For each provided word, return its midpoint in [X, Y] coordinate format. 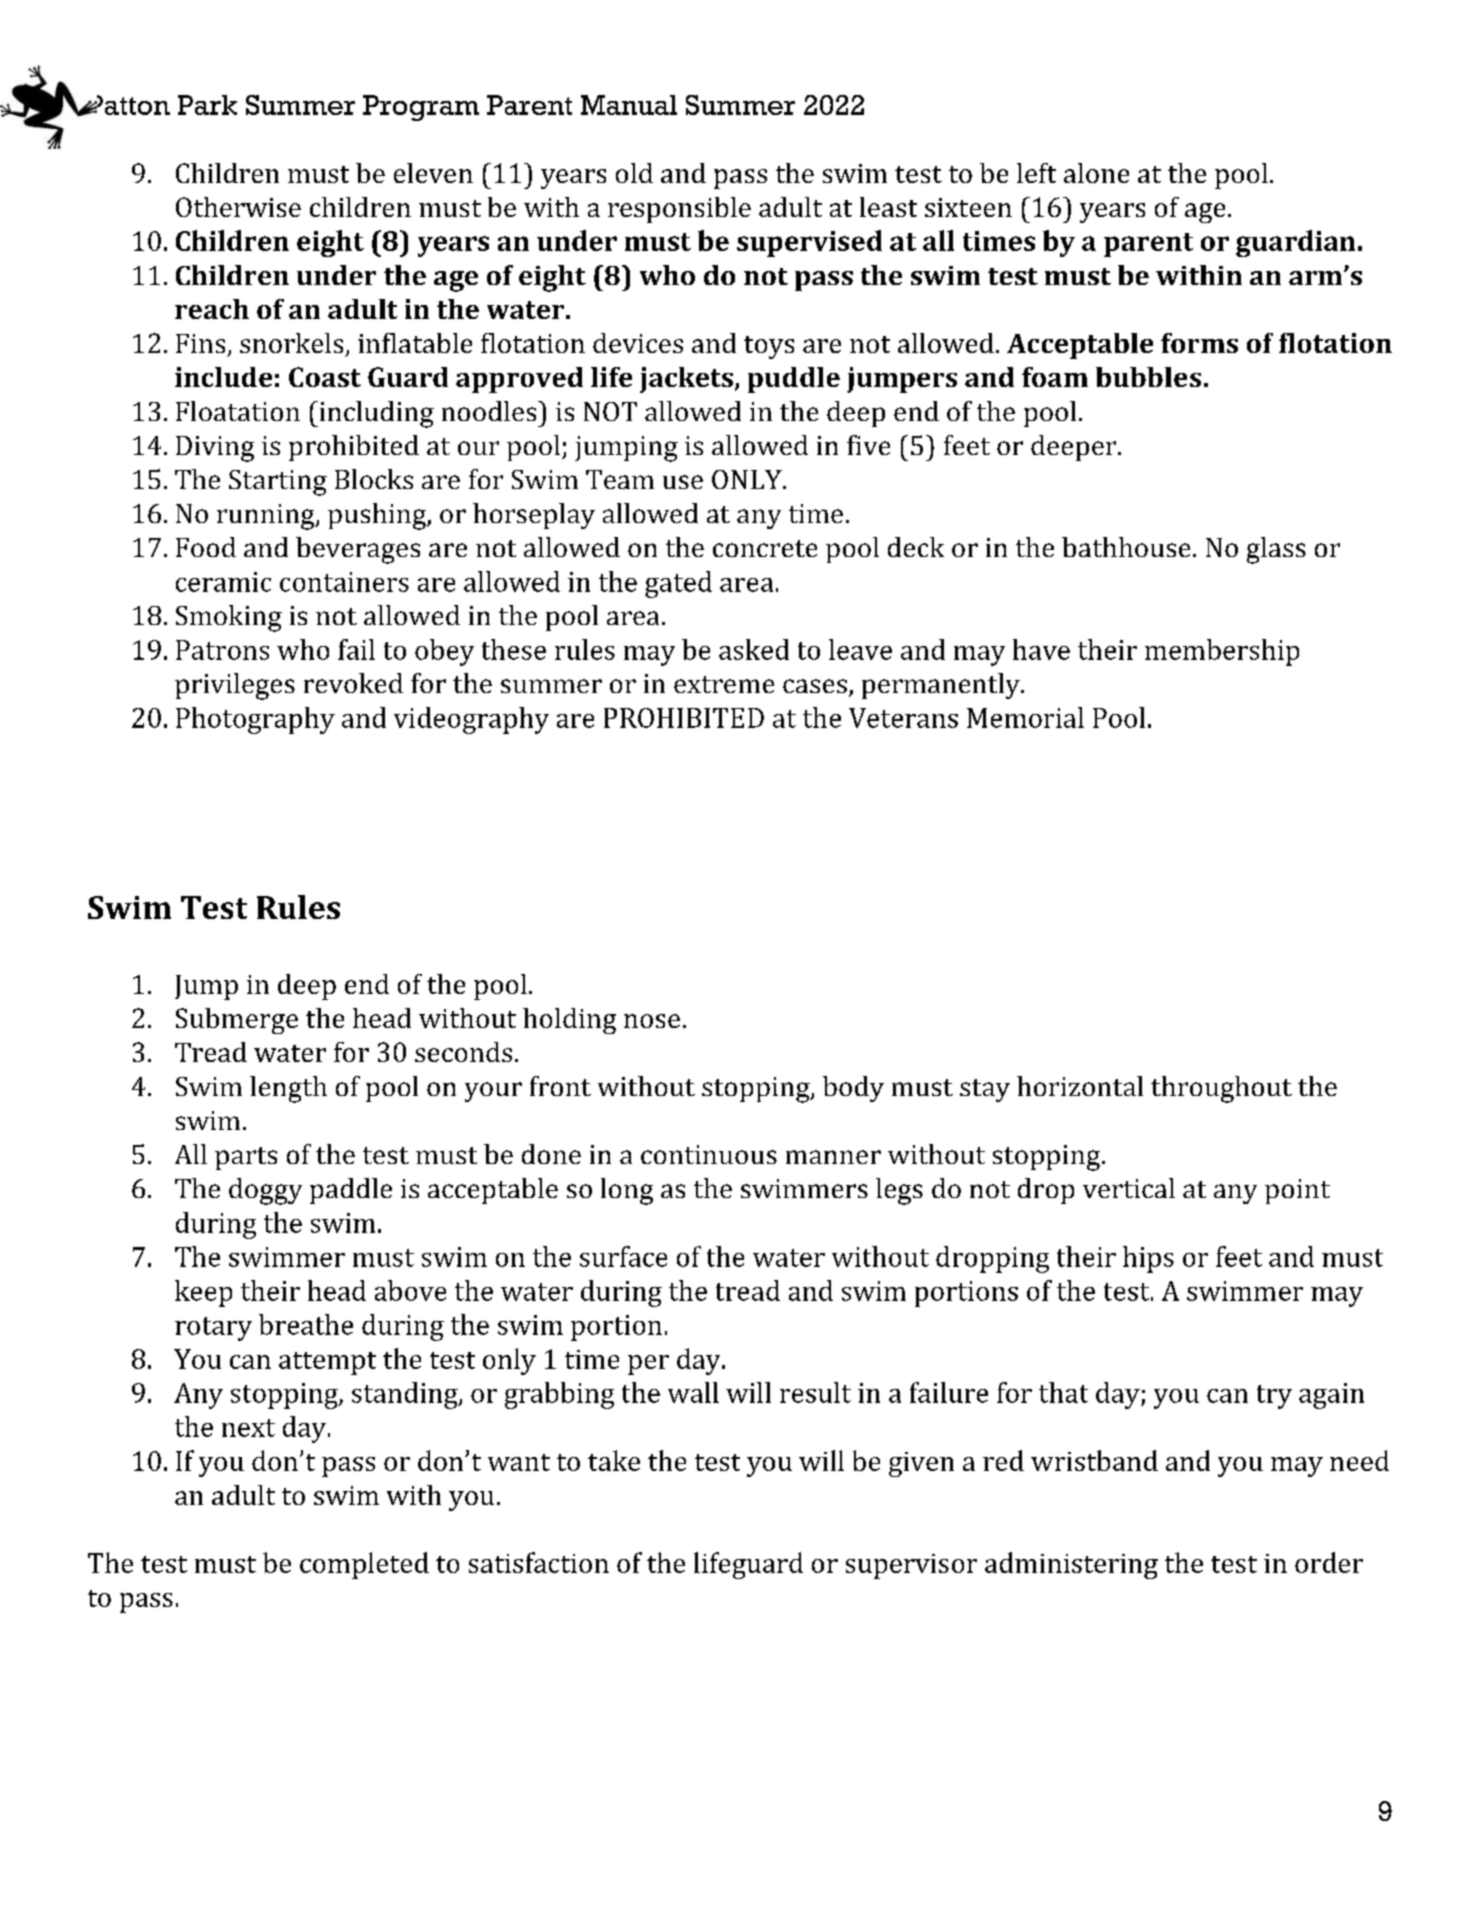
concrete [765, 548]
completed [364, 1565]
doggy [265, 1191]
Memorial [1025, 717]
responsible [679, 210]
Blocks [374, 479]
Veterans [903, 718]
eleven [433, 173]
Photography [255, 720]
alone [1096, 173]
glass [1276, 550]
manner [833, 1157]
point [1297, 1191]
